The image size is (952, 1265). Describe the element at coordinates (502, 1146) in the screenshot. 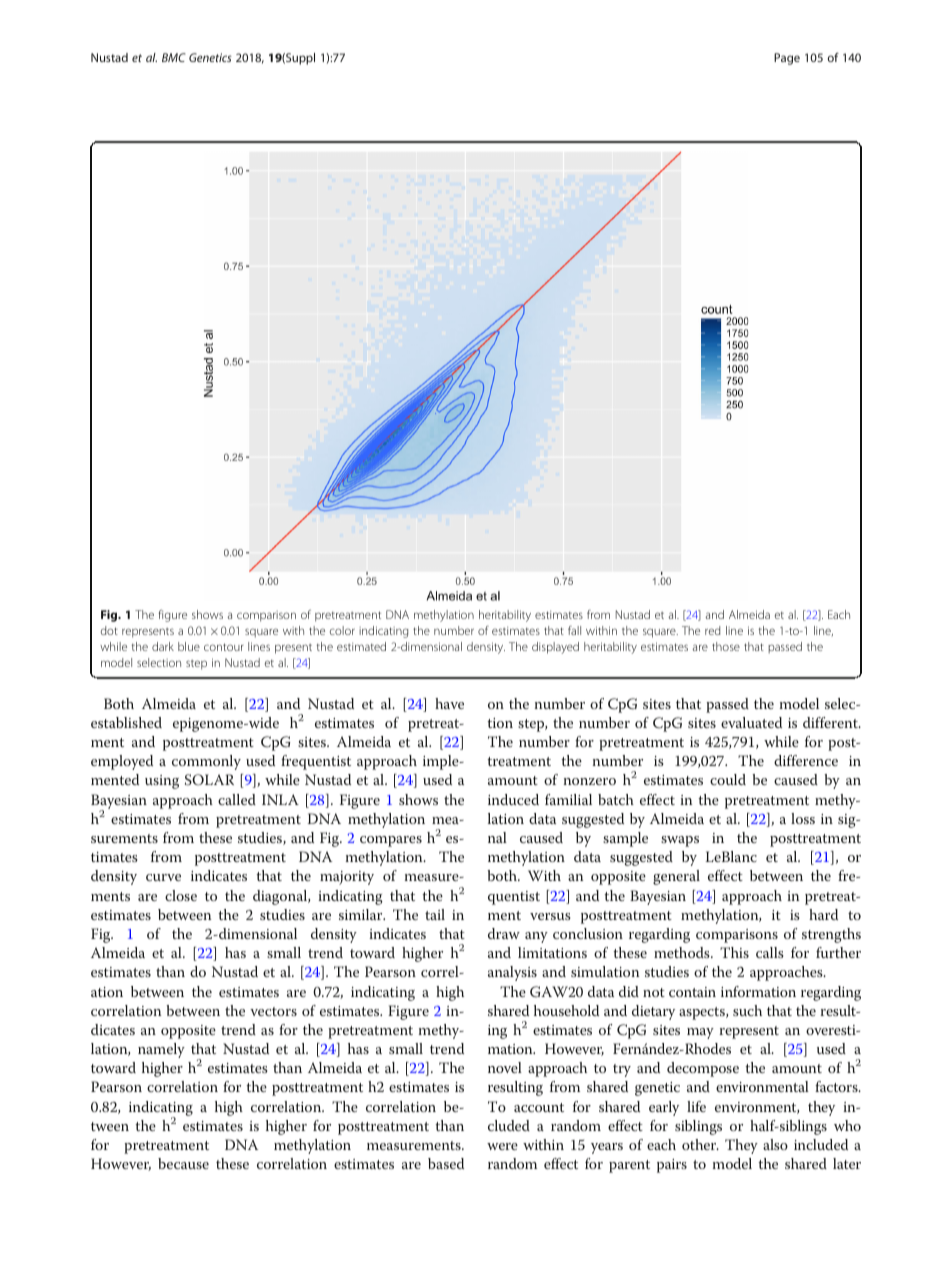

I see `were` at that location.
